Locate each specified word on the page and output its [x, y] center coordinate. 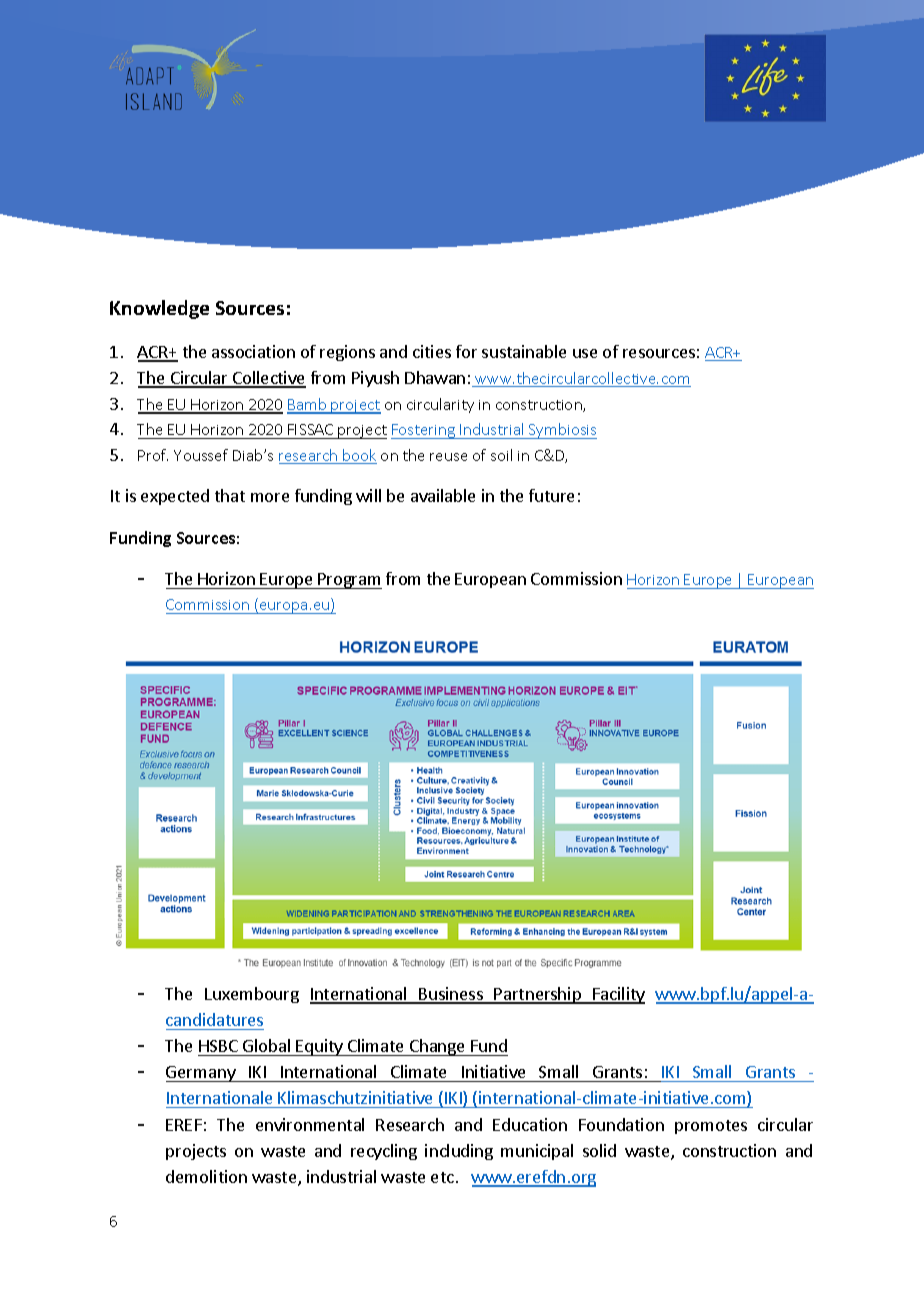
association [253, 351]
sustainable [524, 351]
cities [432, 351]
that [230, 495]
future [551, 495]
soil [501, 455]
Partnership [538, 995]
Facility [618, 995]
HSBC [218, 1046]
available [443, 495]
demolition [206, 1176]
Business [451, 995]
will [368, 495]
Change [437, 1047]
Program [349, 581]
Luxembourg [252, 995]
